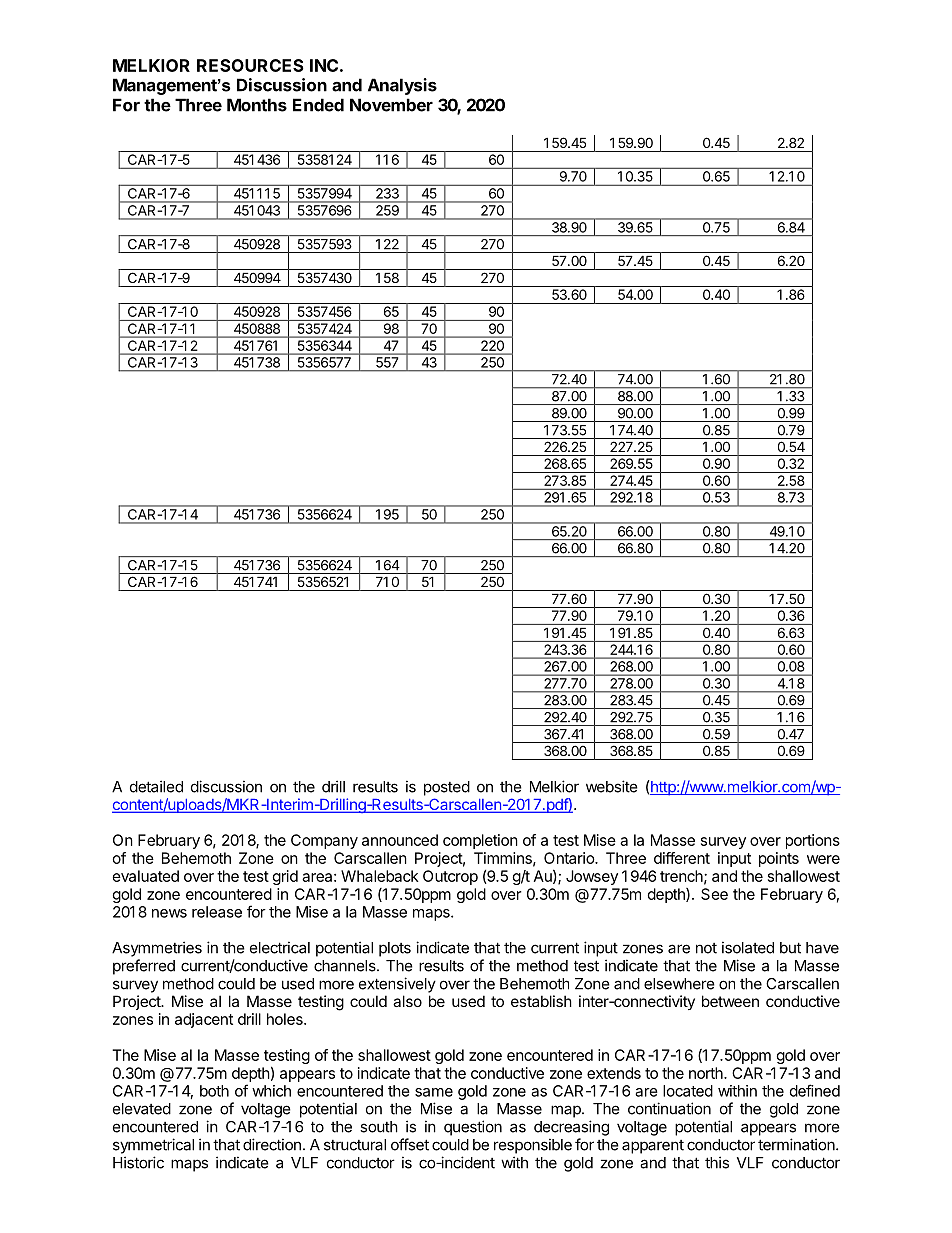 The width and height of the page is (952, 1233). I want to click on posted, so click(447, 788).
